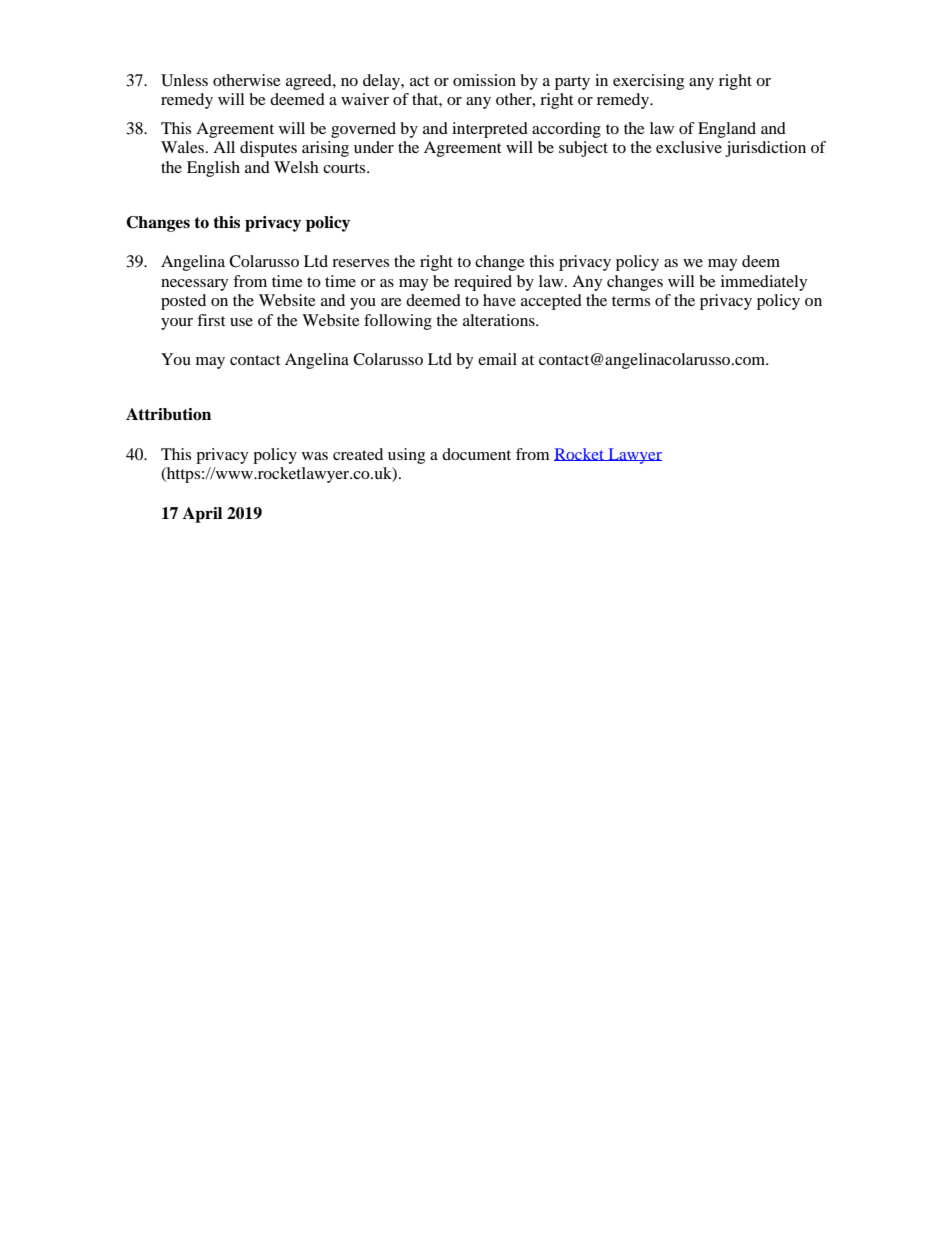 Image resolution: width=952 pixels, height=1233 pixels. Describe the element at coordinates (202, 515) in the screenshot. I see `April` at that location.
